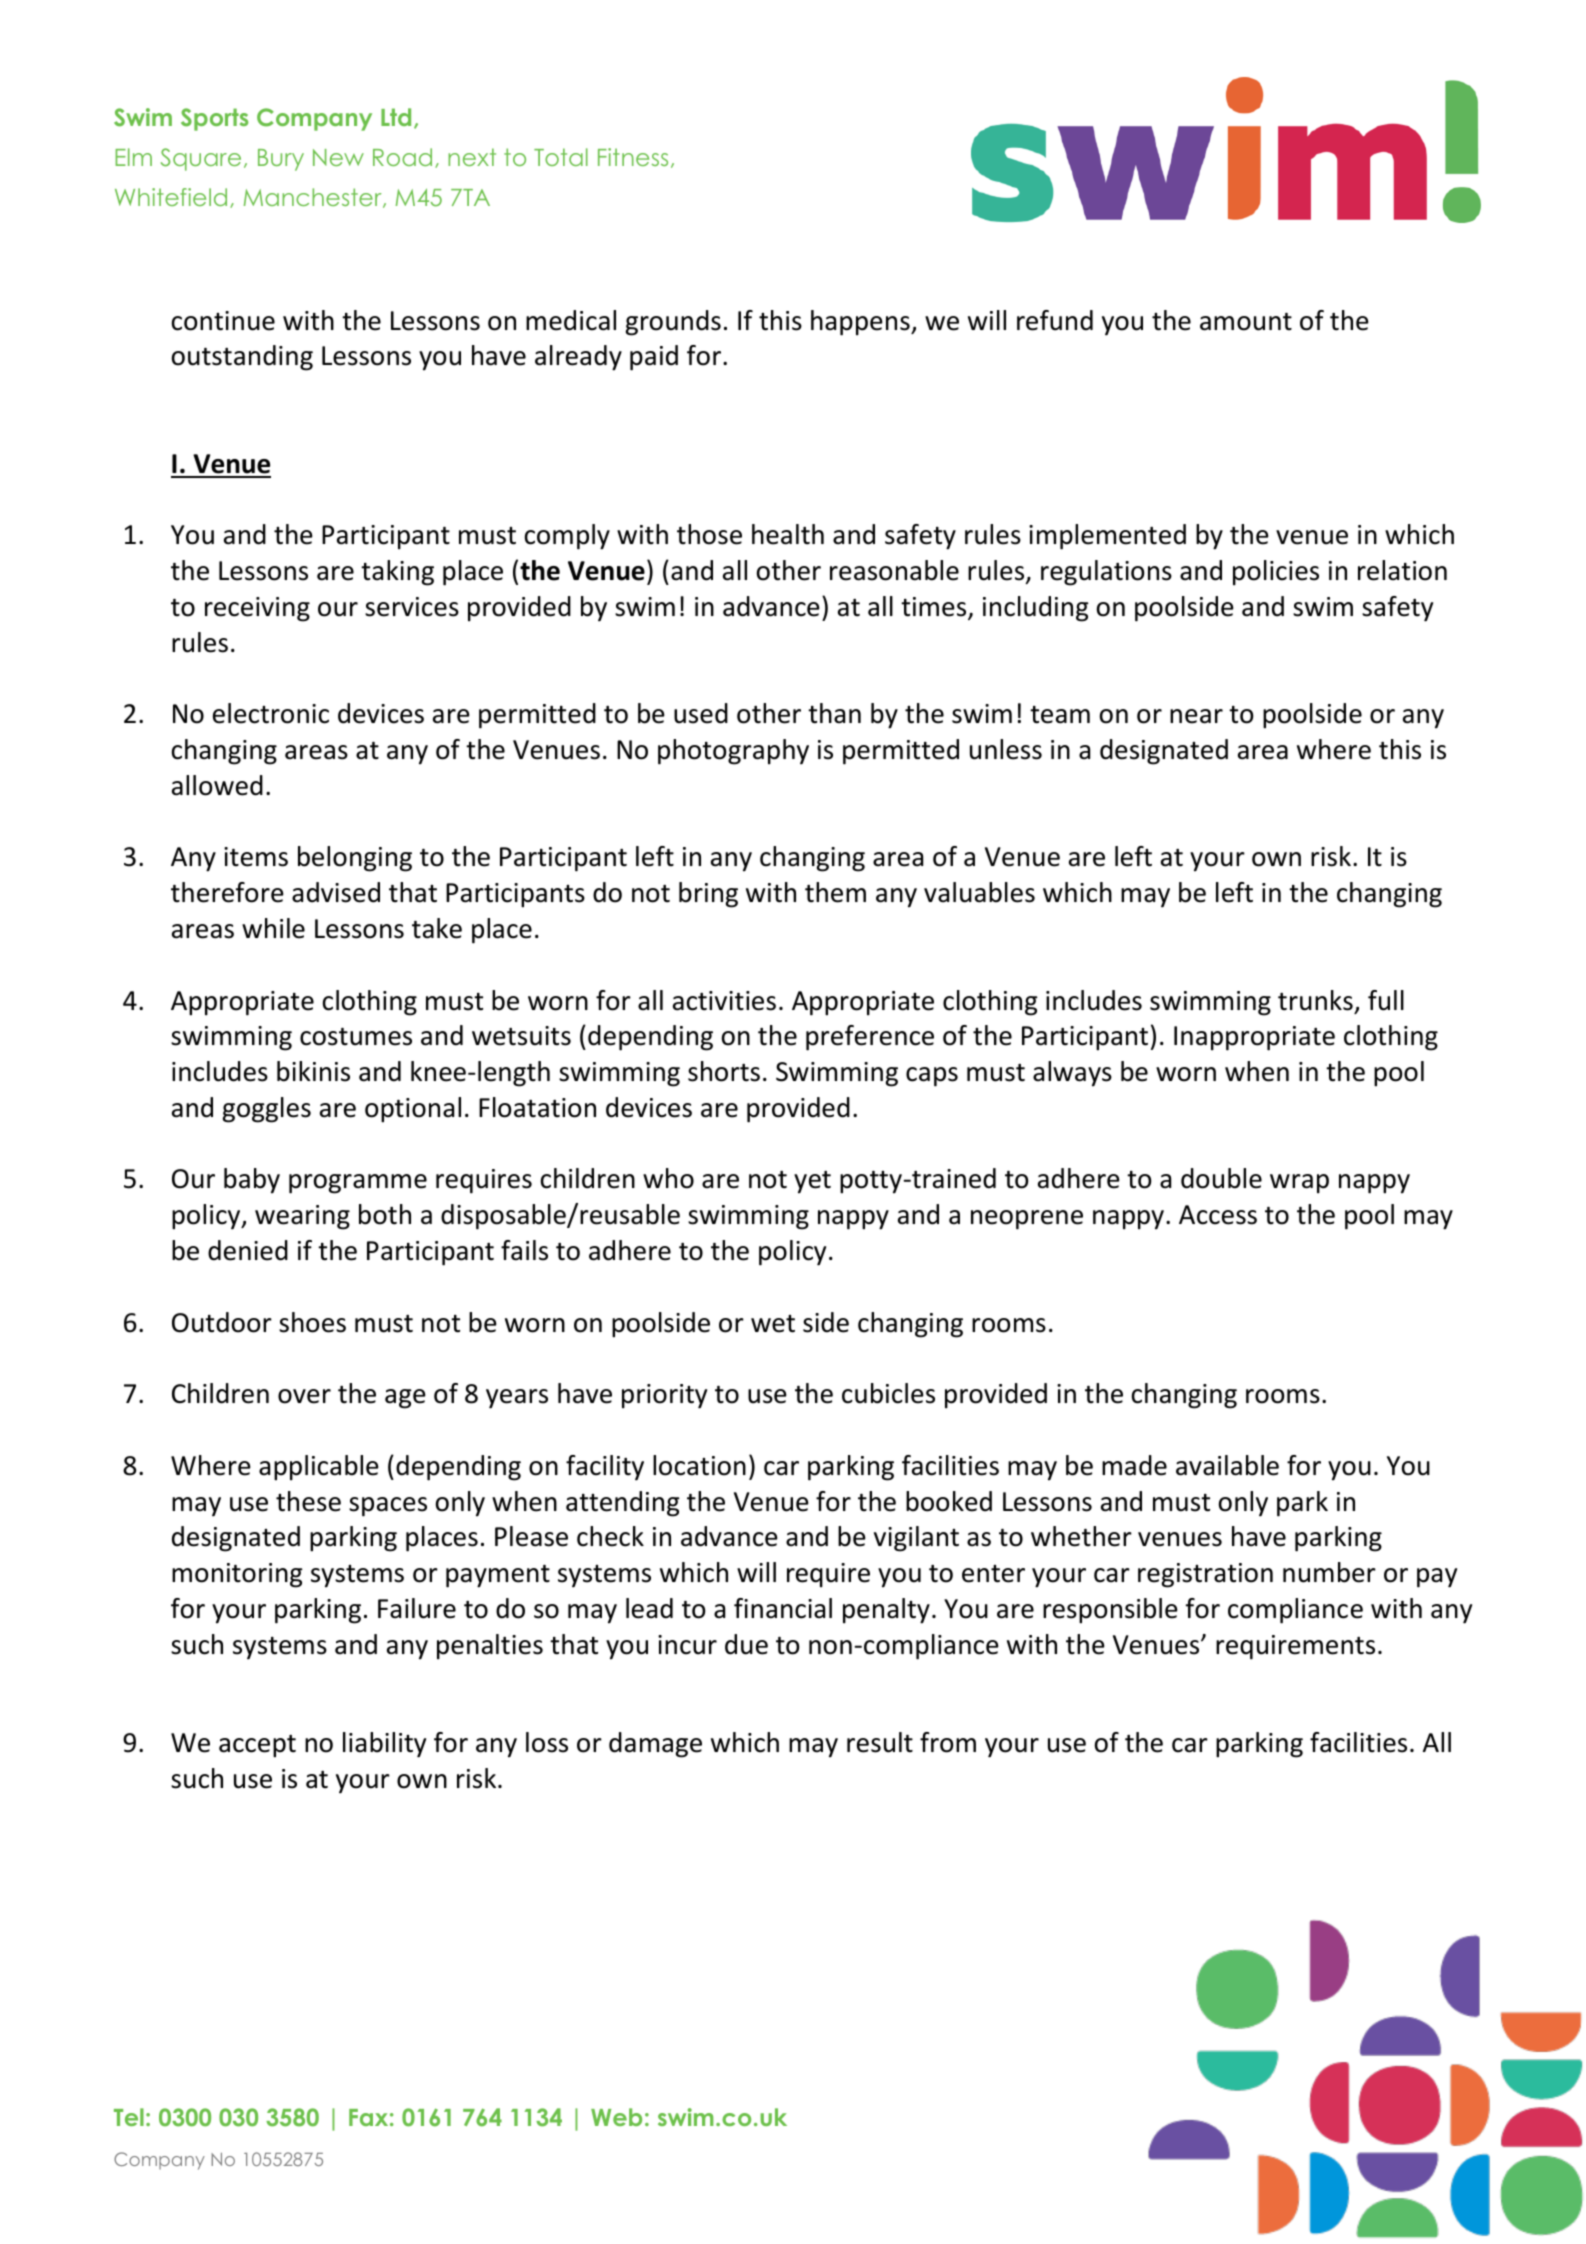  What do you see at coordinates (1227, 1465) in the screenshot?
I see `available` at bounding box center [1227, 1465].
